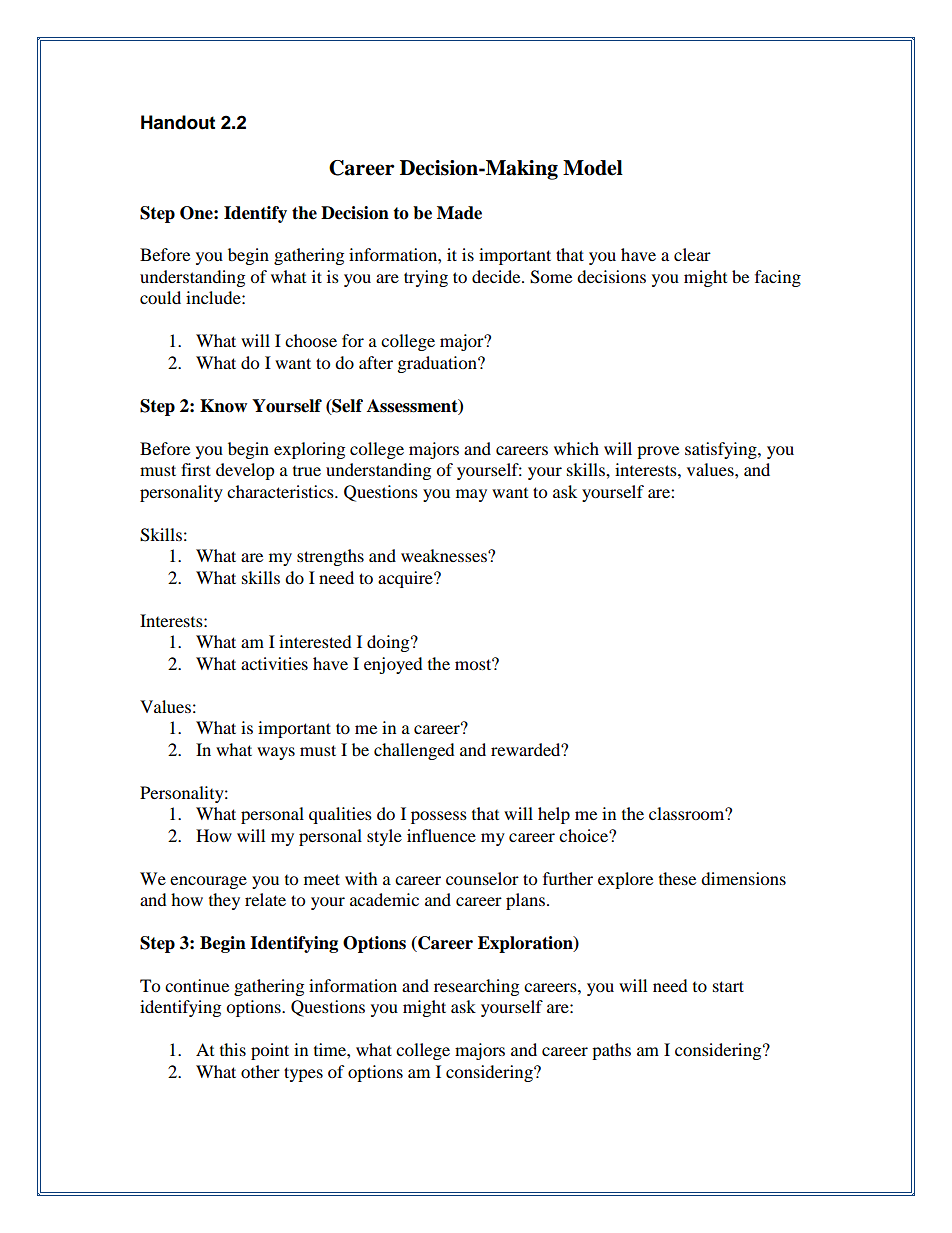 Image resolution: width=952 pixels, height=1233 pixels. I want to click on may, so click(471, 495).
